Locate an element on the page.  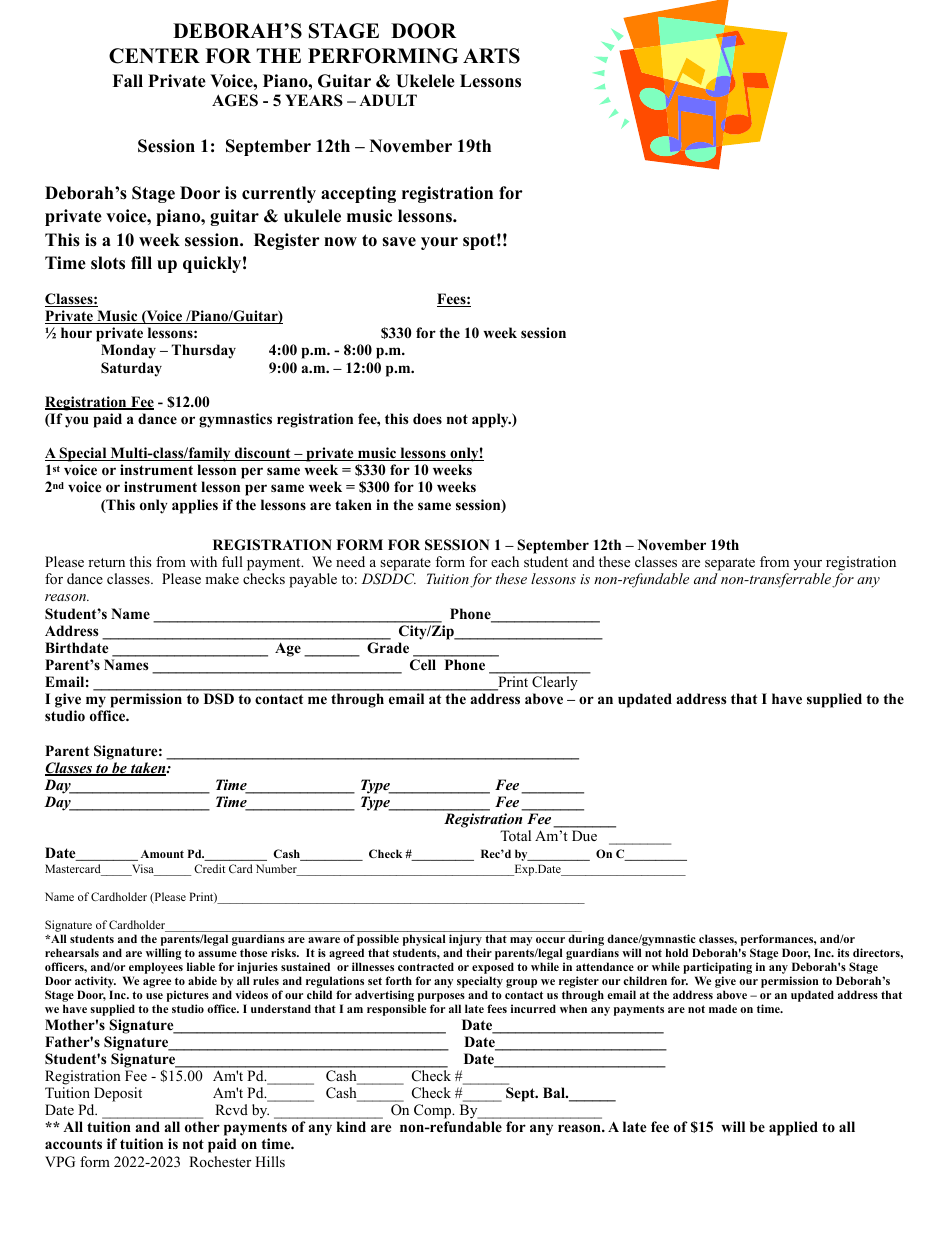
applied is located at coordinates (793, 1128).
